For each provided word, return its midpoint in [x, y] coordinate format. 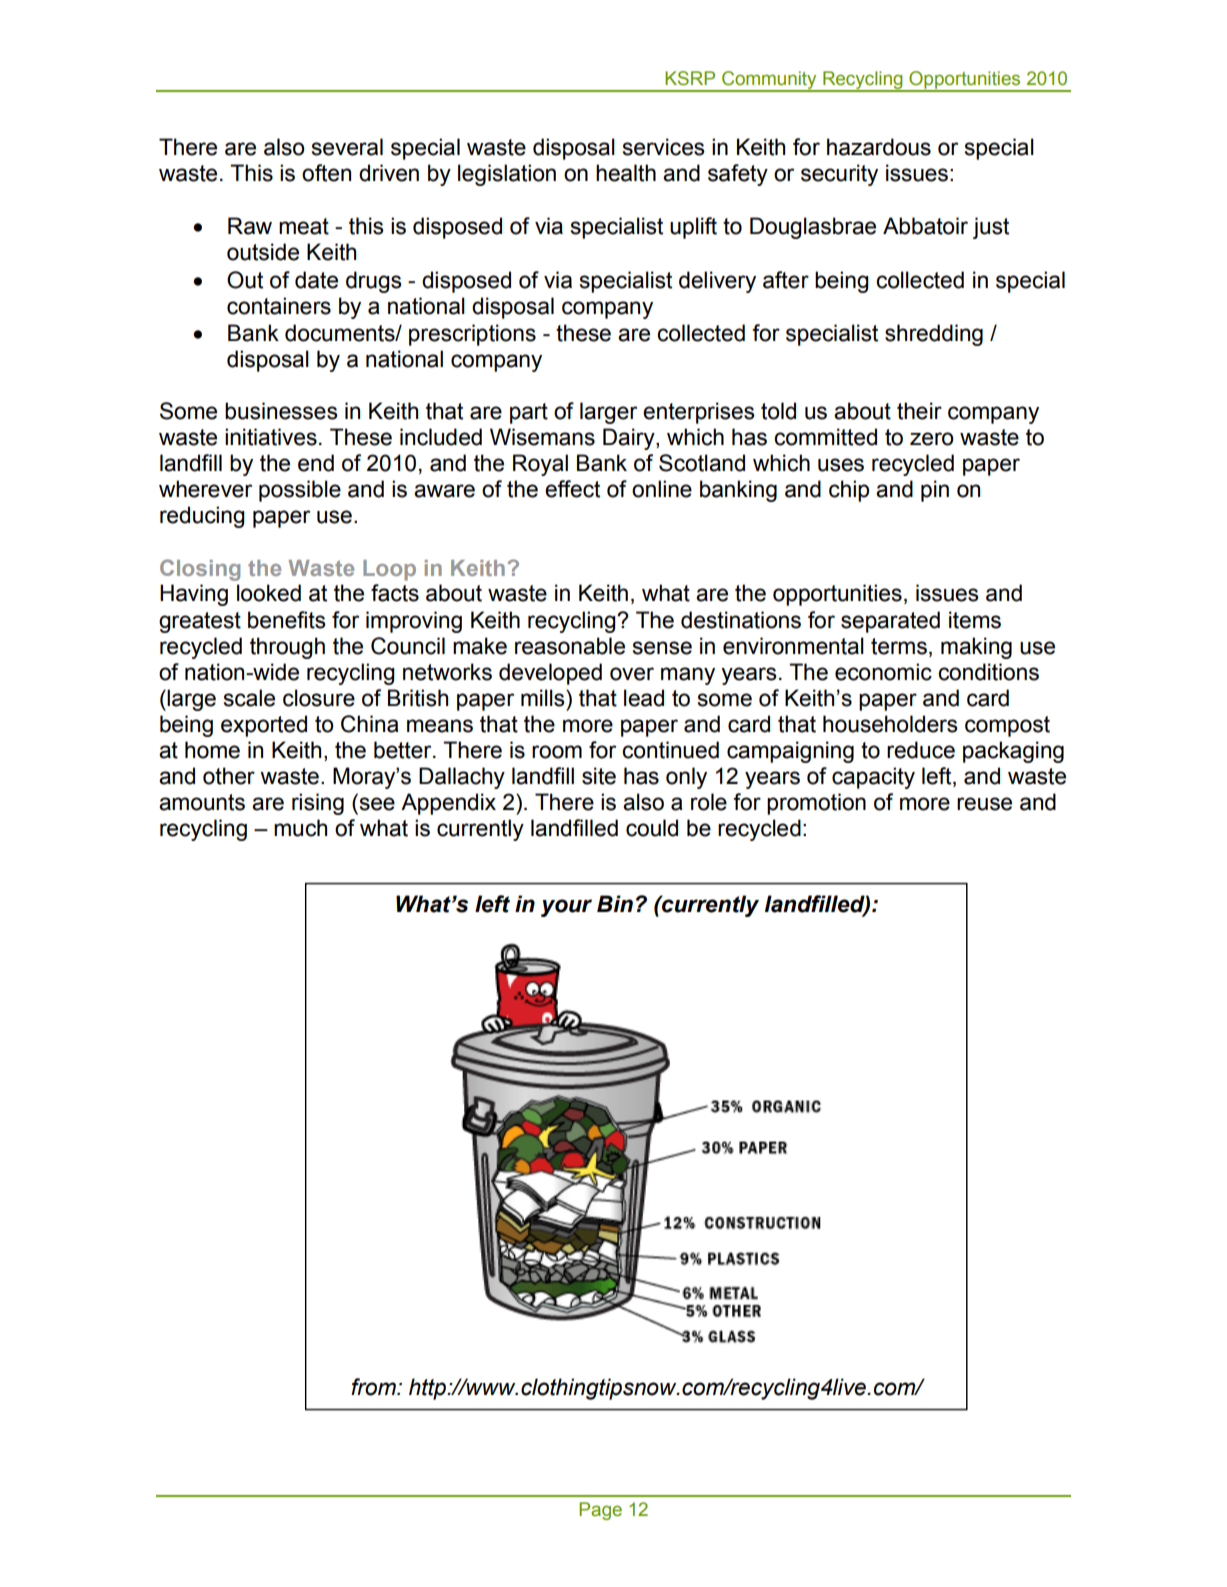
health [626, 173]
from [374, 1387]
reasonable [570, 646]
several [347, 147]
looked [269, 593]
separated [890, 622]
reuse [984, 804]
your [566, 908]
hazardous [879, 147]
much [300, 828]
